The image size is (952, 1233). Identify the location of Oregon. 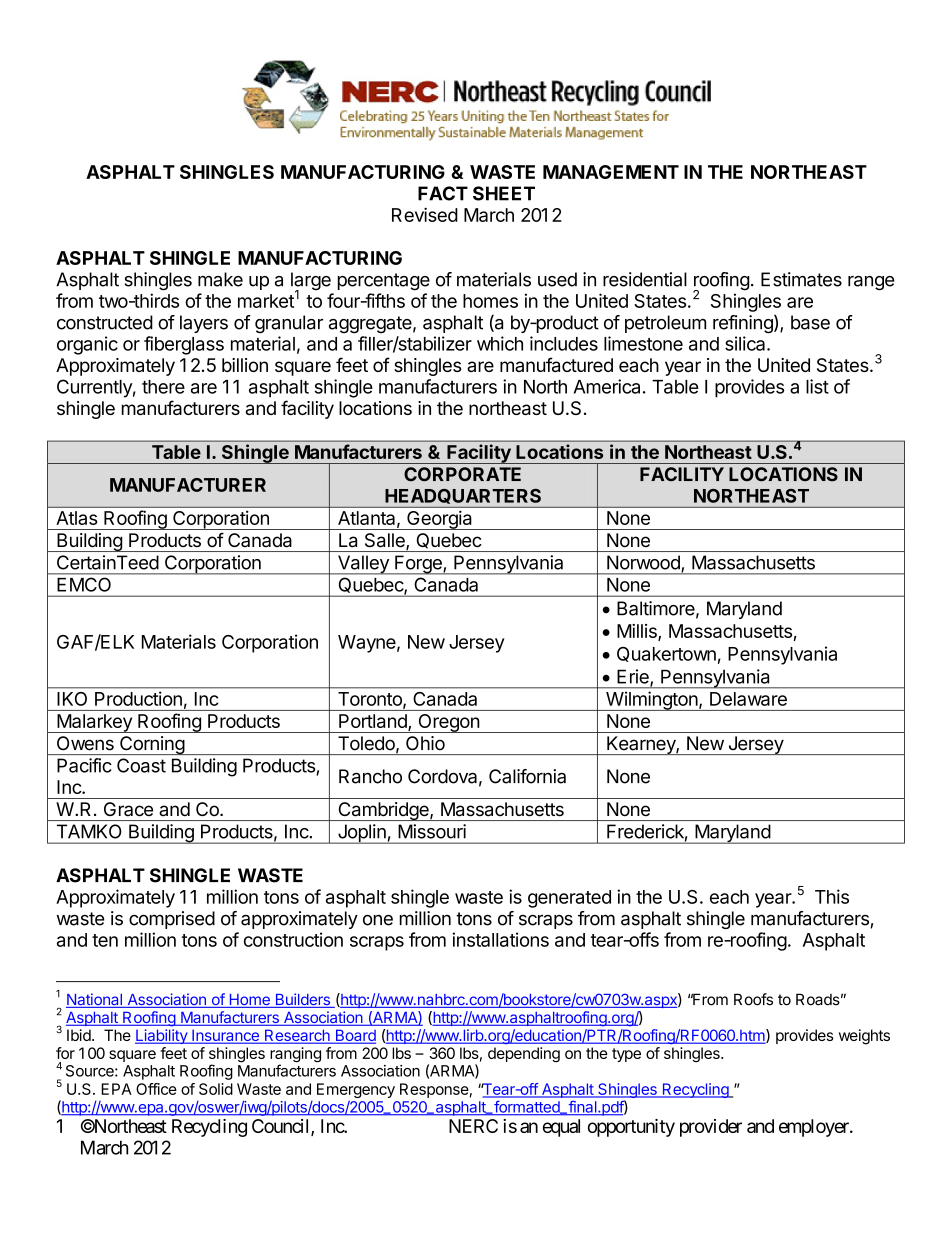
(448, 723).
